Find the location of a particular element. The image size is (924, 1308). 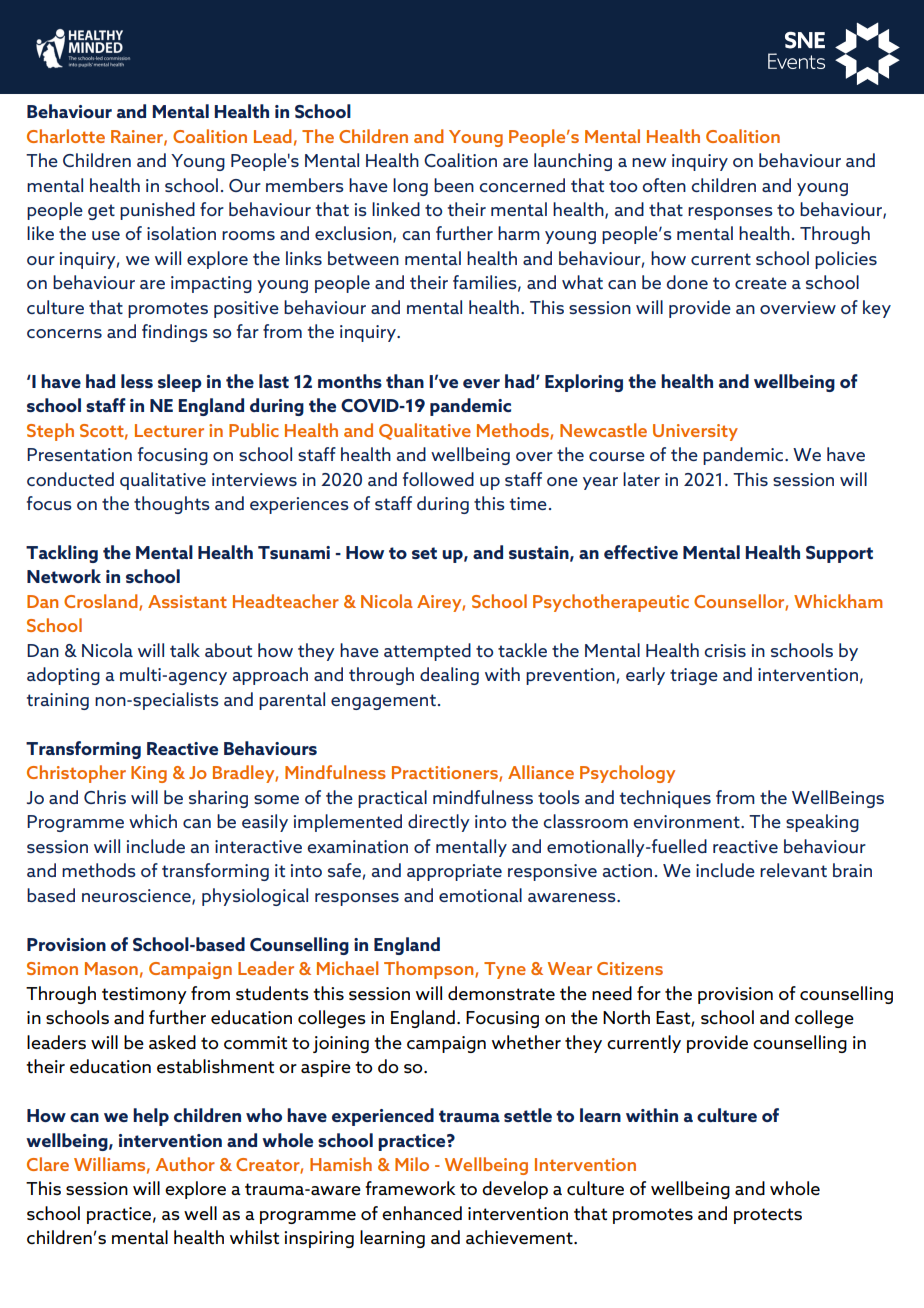

protects is located at coordinates (768, 1216).
